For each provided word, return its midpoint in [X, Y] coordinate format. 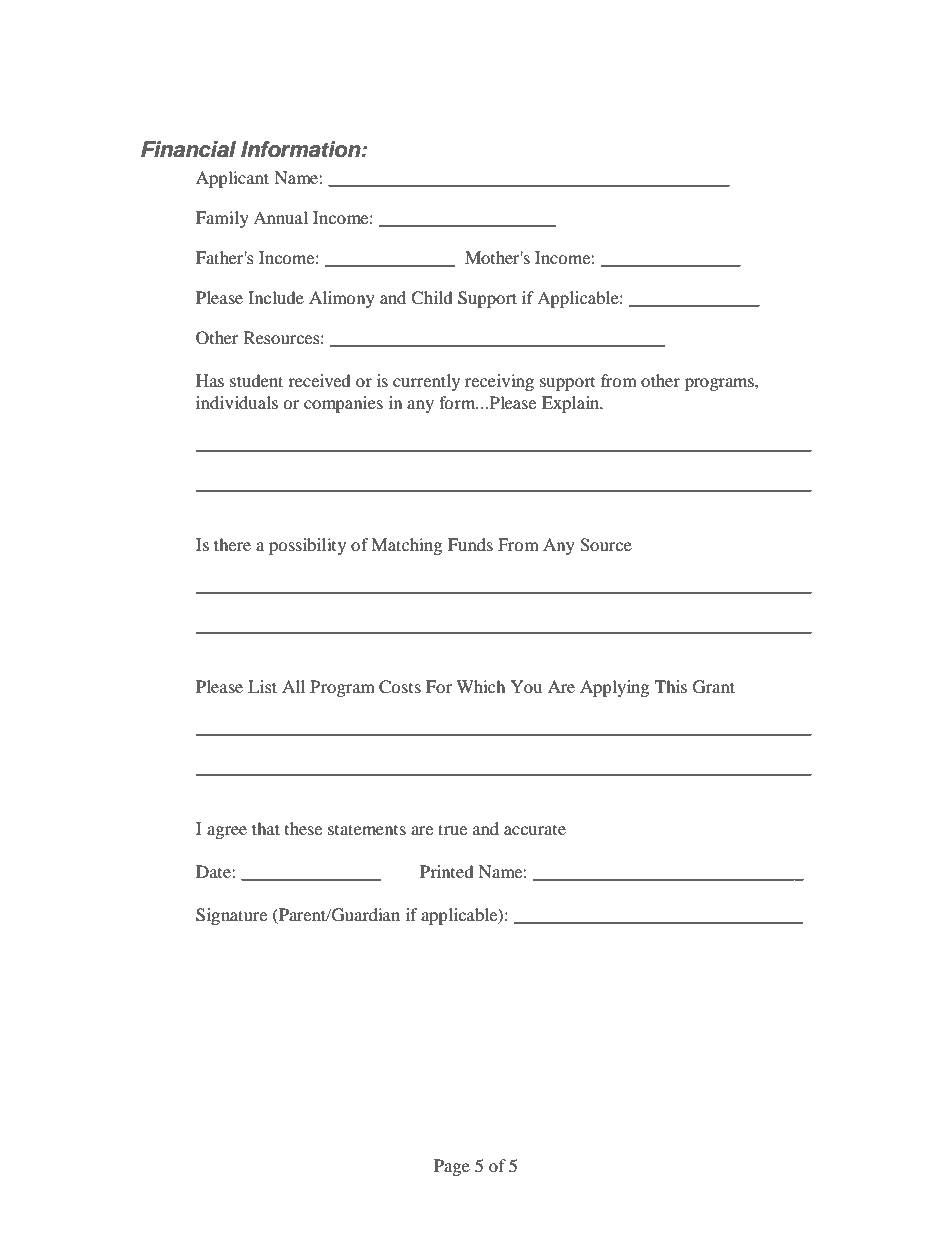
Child [432, 298]
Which [480, 686]
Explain [572, 404]
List [262, 686]
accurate [535, 830]
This [671, 686]
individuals [237, 402]
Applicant [232, 179]
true [452, 829]
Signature [231, 916]
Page [452, 1167]
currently [426, 382]
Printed [447, 871]
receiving [499, 382]
